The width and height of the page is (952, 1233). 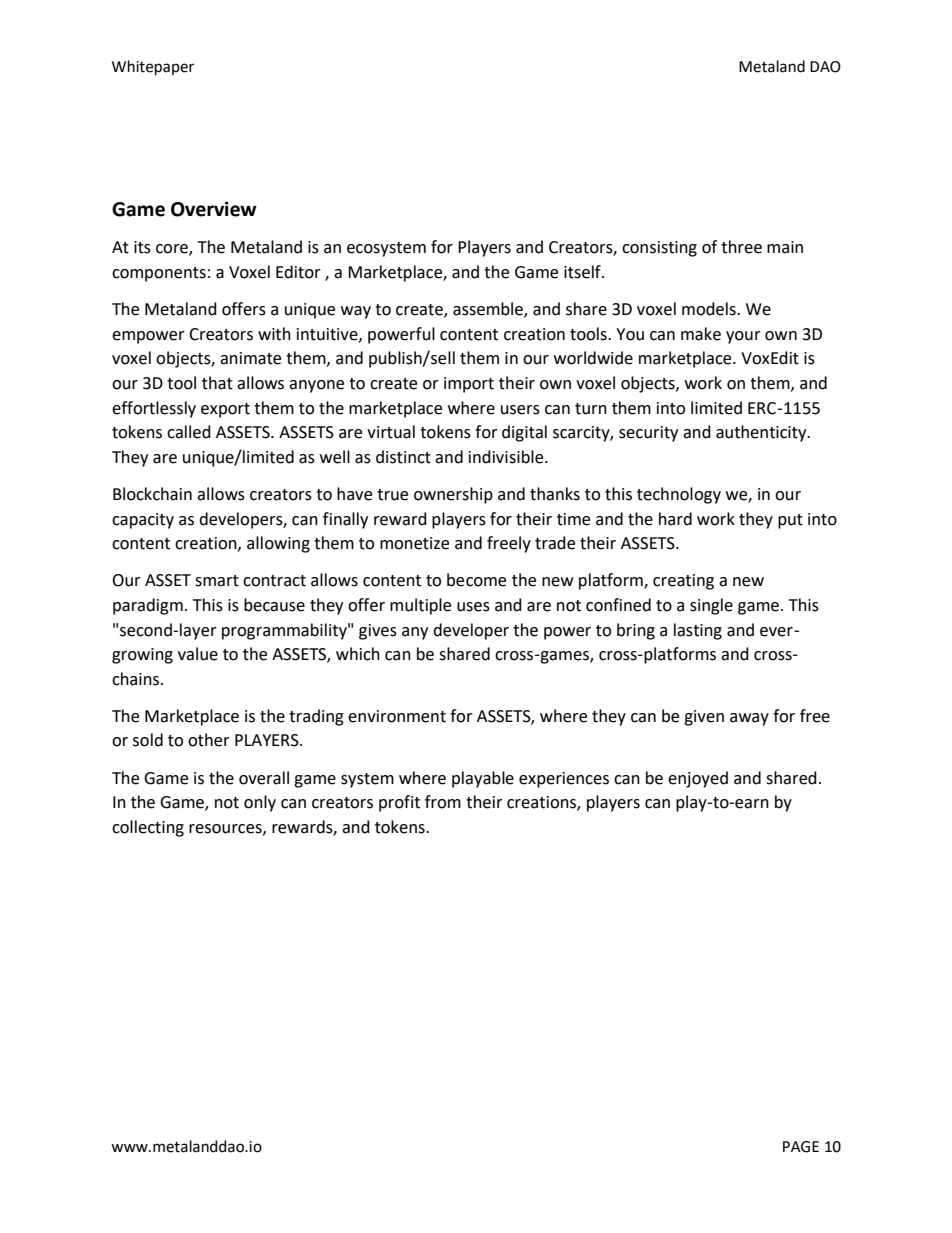 What do you see at coordinates (743, 337) in the page?
I see `your` at bounding box center [743, 337].
